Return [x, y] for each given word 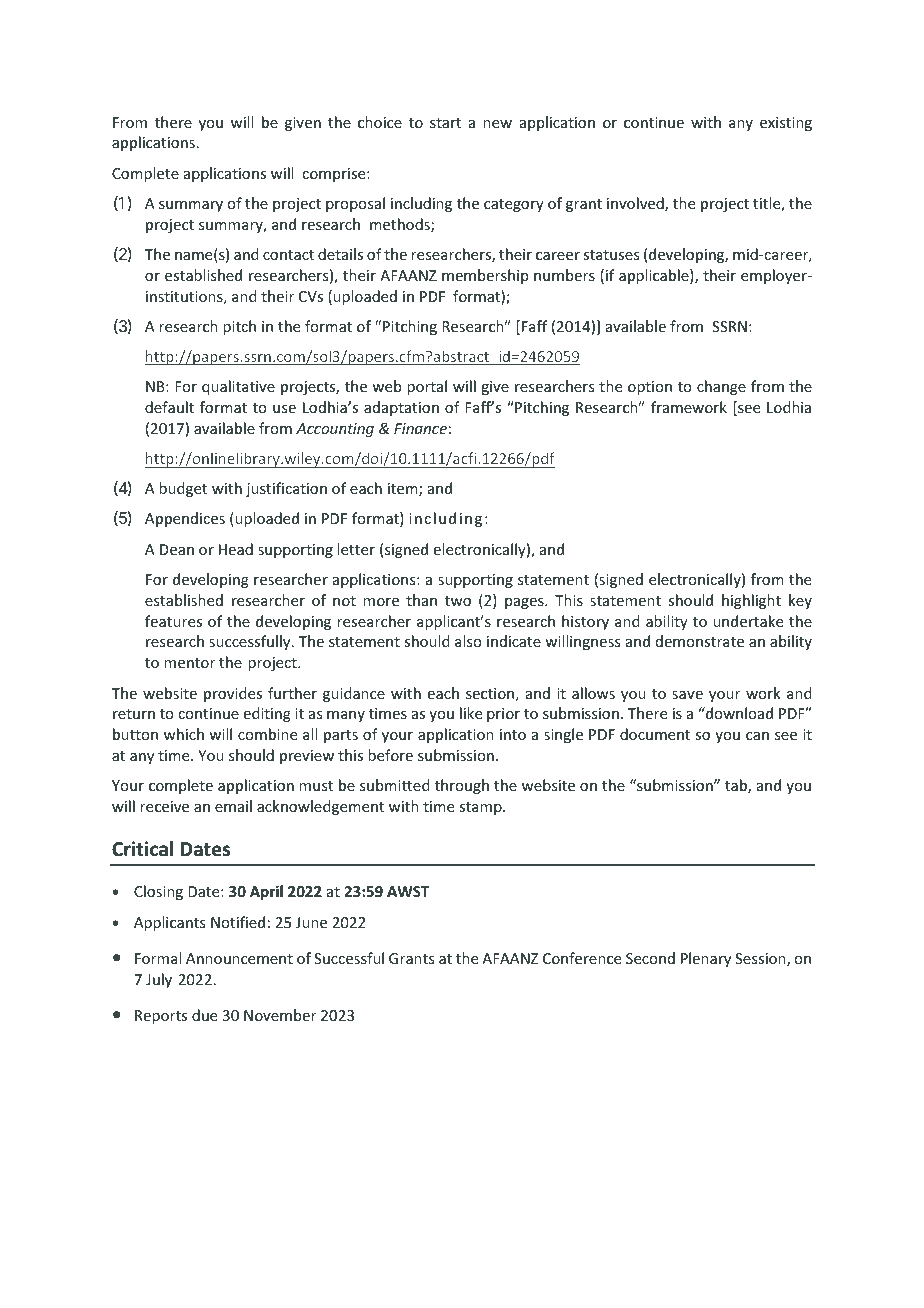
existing [786, 124]
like [471, 713]
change [721, 387]
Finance [420, 428]
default [169, 407]
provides [233, 694]
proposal [355, 204]
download [738, 713]
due [204, 1015]
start [445, 123]
